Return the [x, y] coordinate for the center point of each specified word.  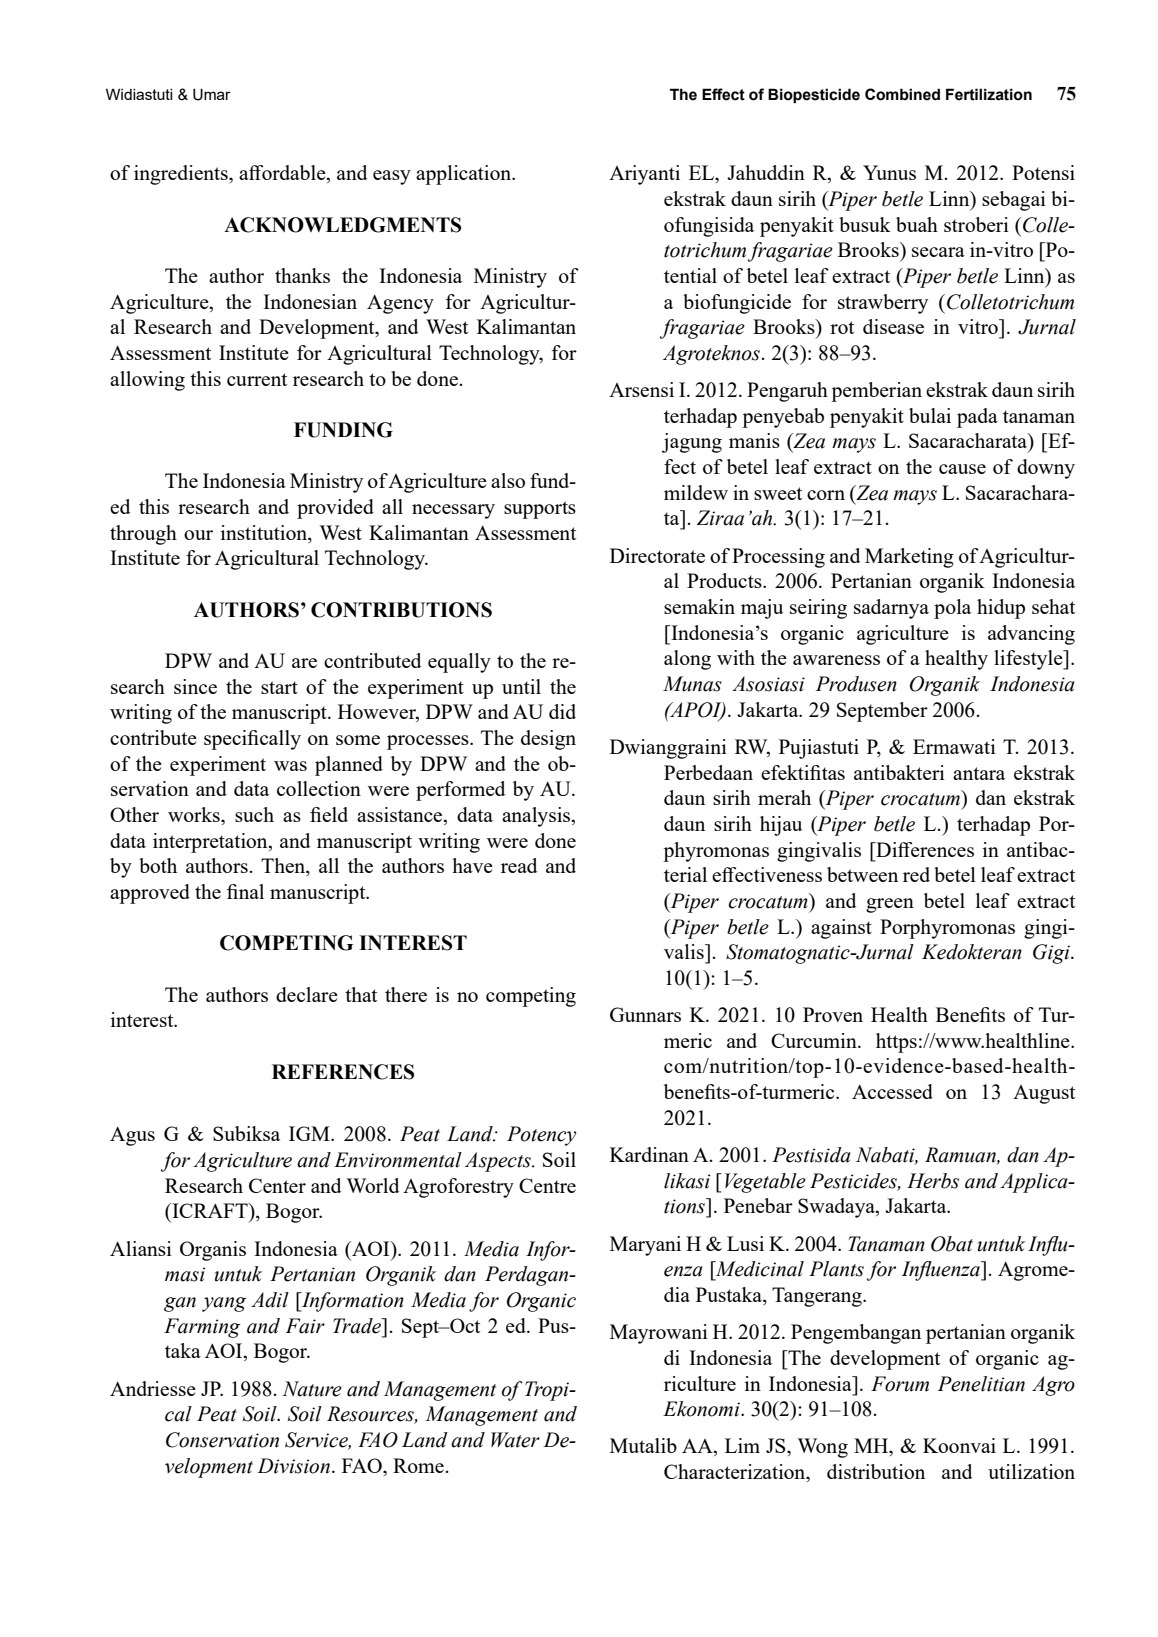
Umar [212, 94]
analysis [537, 817]
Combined [902, 94]
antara [979, 773]
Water [515, 1440]
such [254, 814]
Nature [312, 1389]
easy [392, 177]
